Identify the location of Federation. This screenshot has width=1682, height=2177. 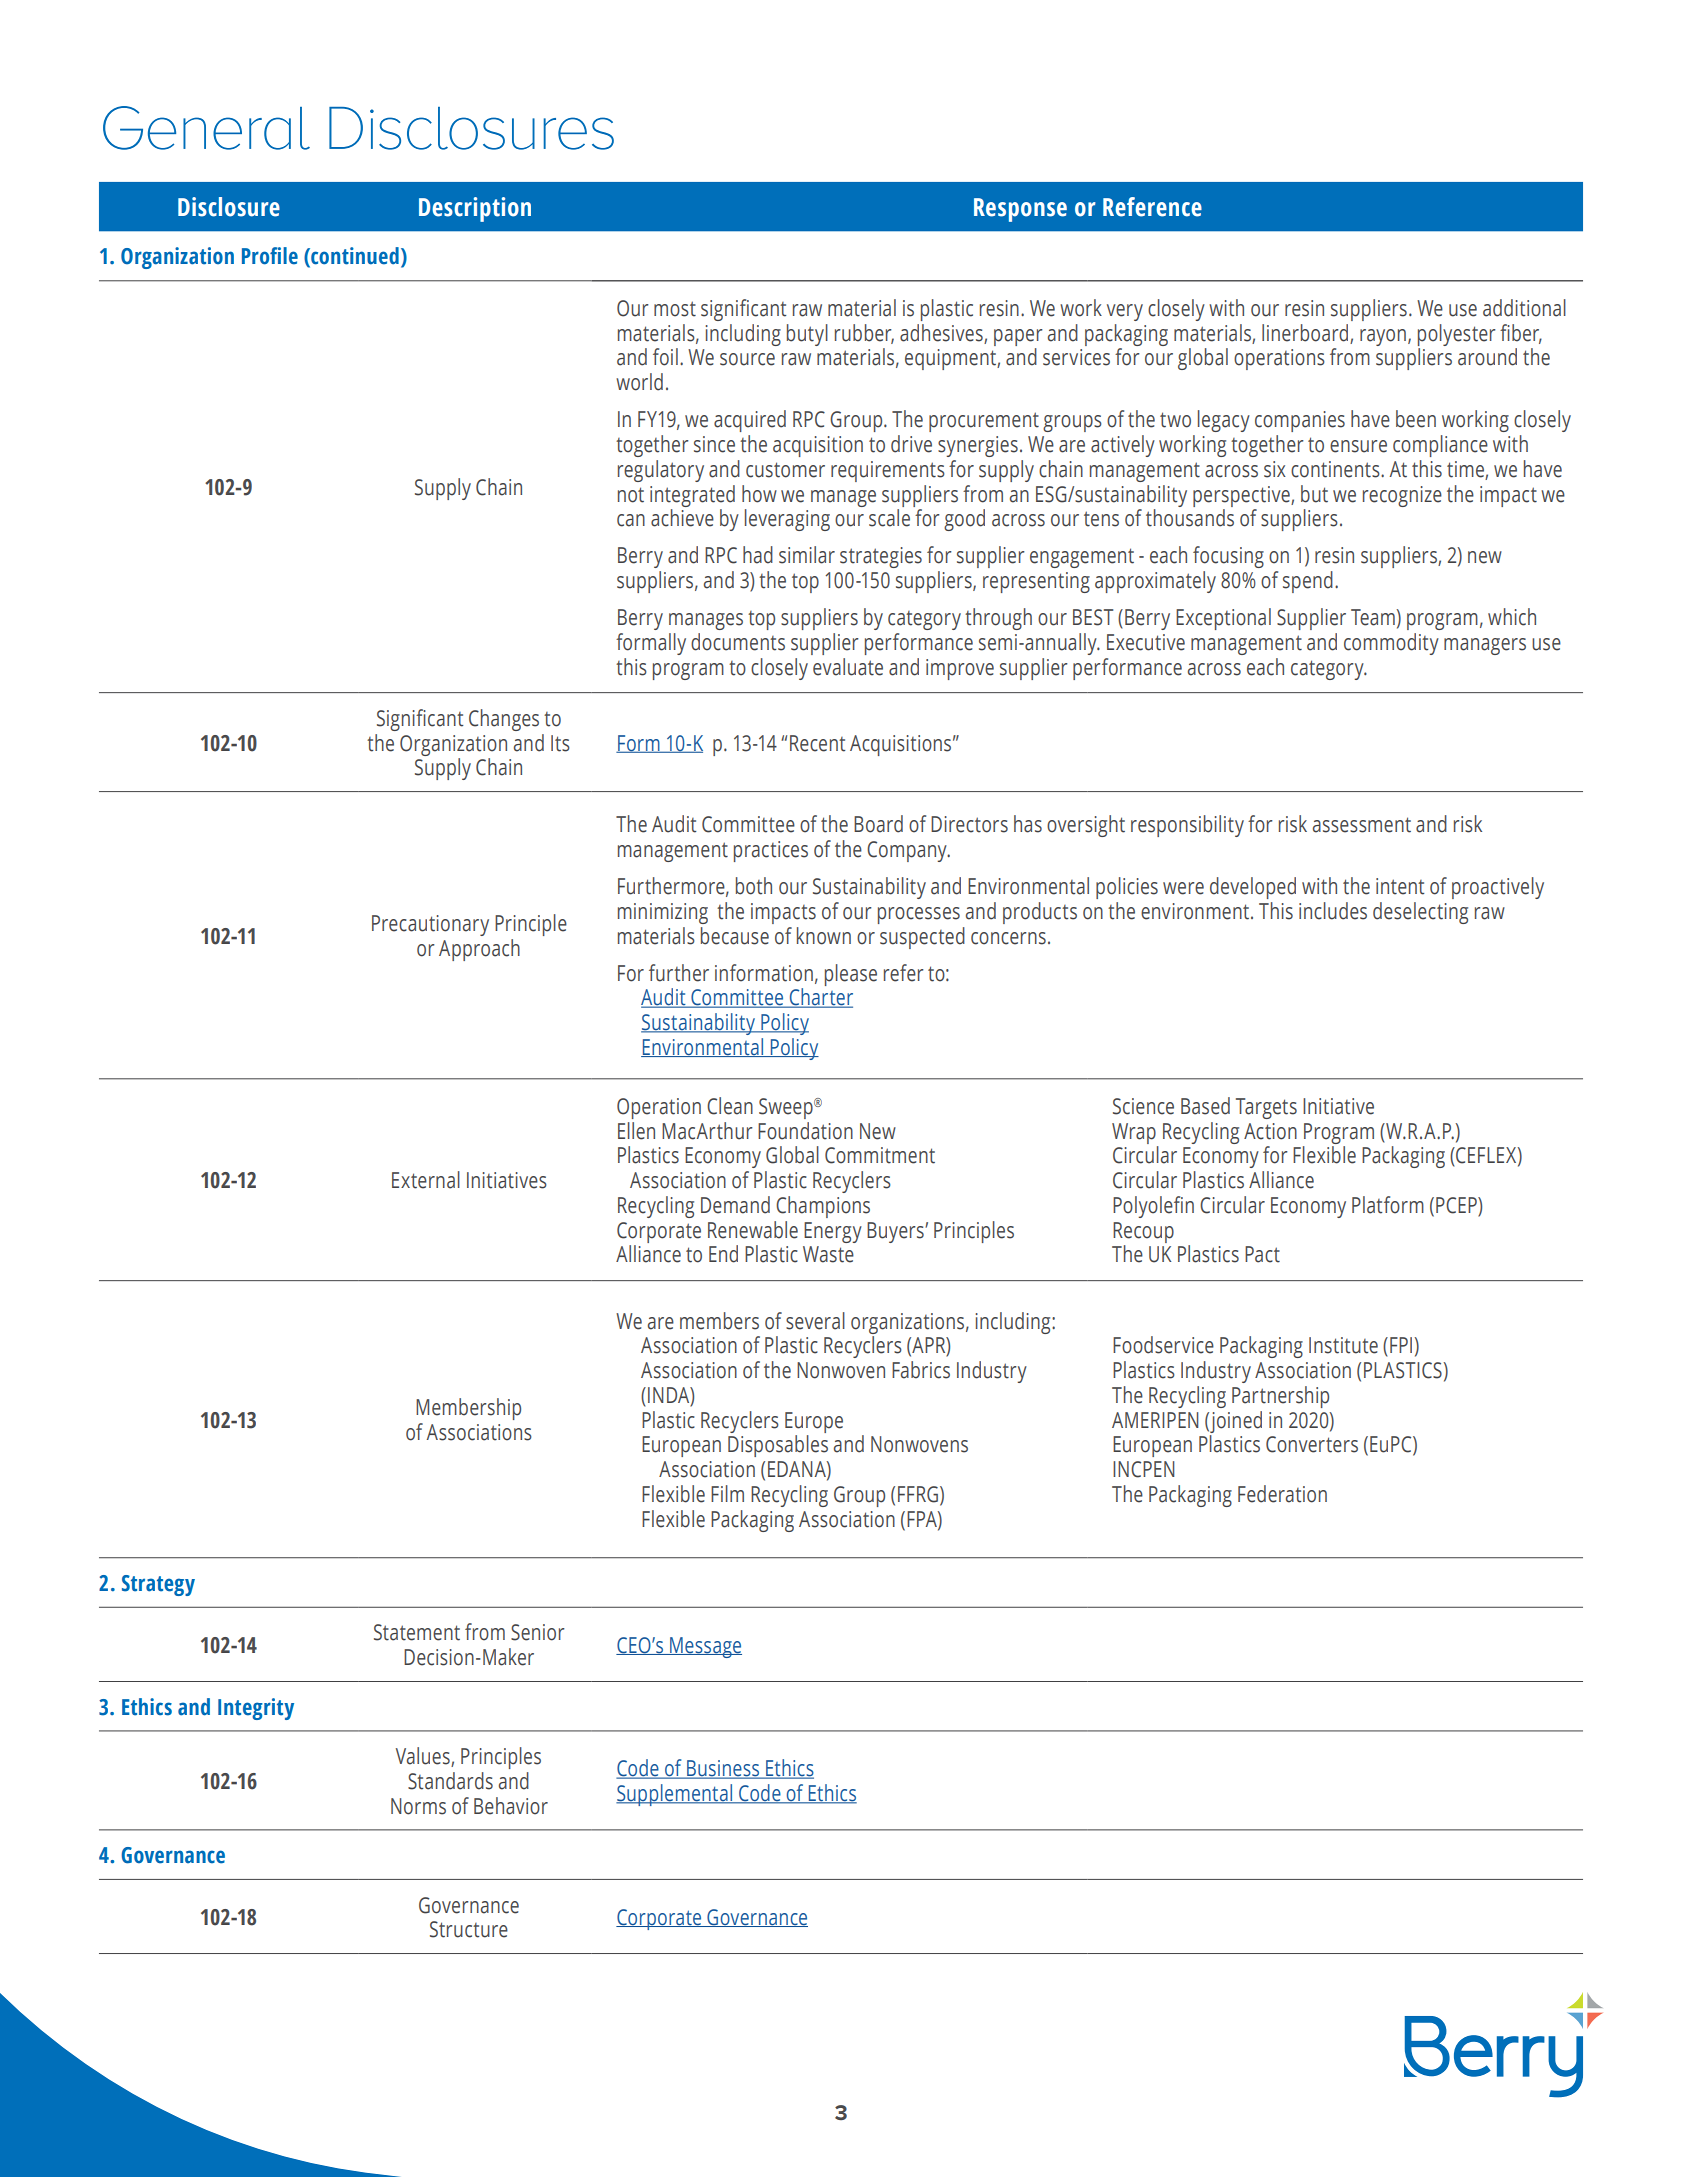
(1282, 1494).
